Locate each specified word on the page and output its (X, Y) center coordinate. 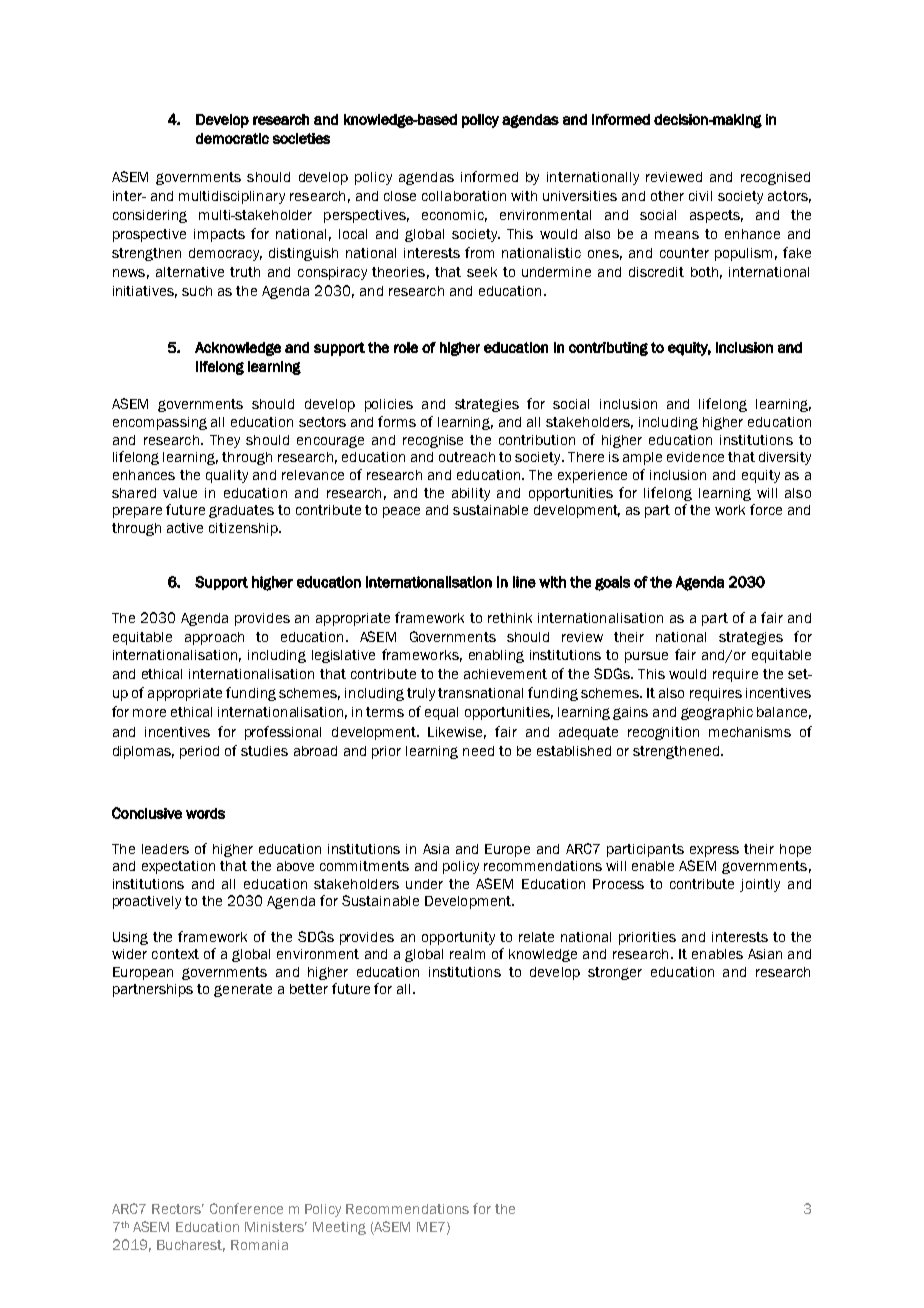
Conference (246, 1208)
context (175, 954)
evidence (695, 457)
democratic (232, 138)
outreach (467, 457)
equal (441, 713)
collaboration (464, 196)
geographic (717, 713)
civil (700, 196)
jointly (760, 885)
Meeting (339, 1228)
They (225, 441)
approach (214, 638)
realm (467, 954)
